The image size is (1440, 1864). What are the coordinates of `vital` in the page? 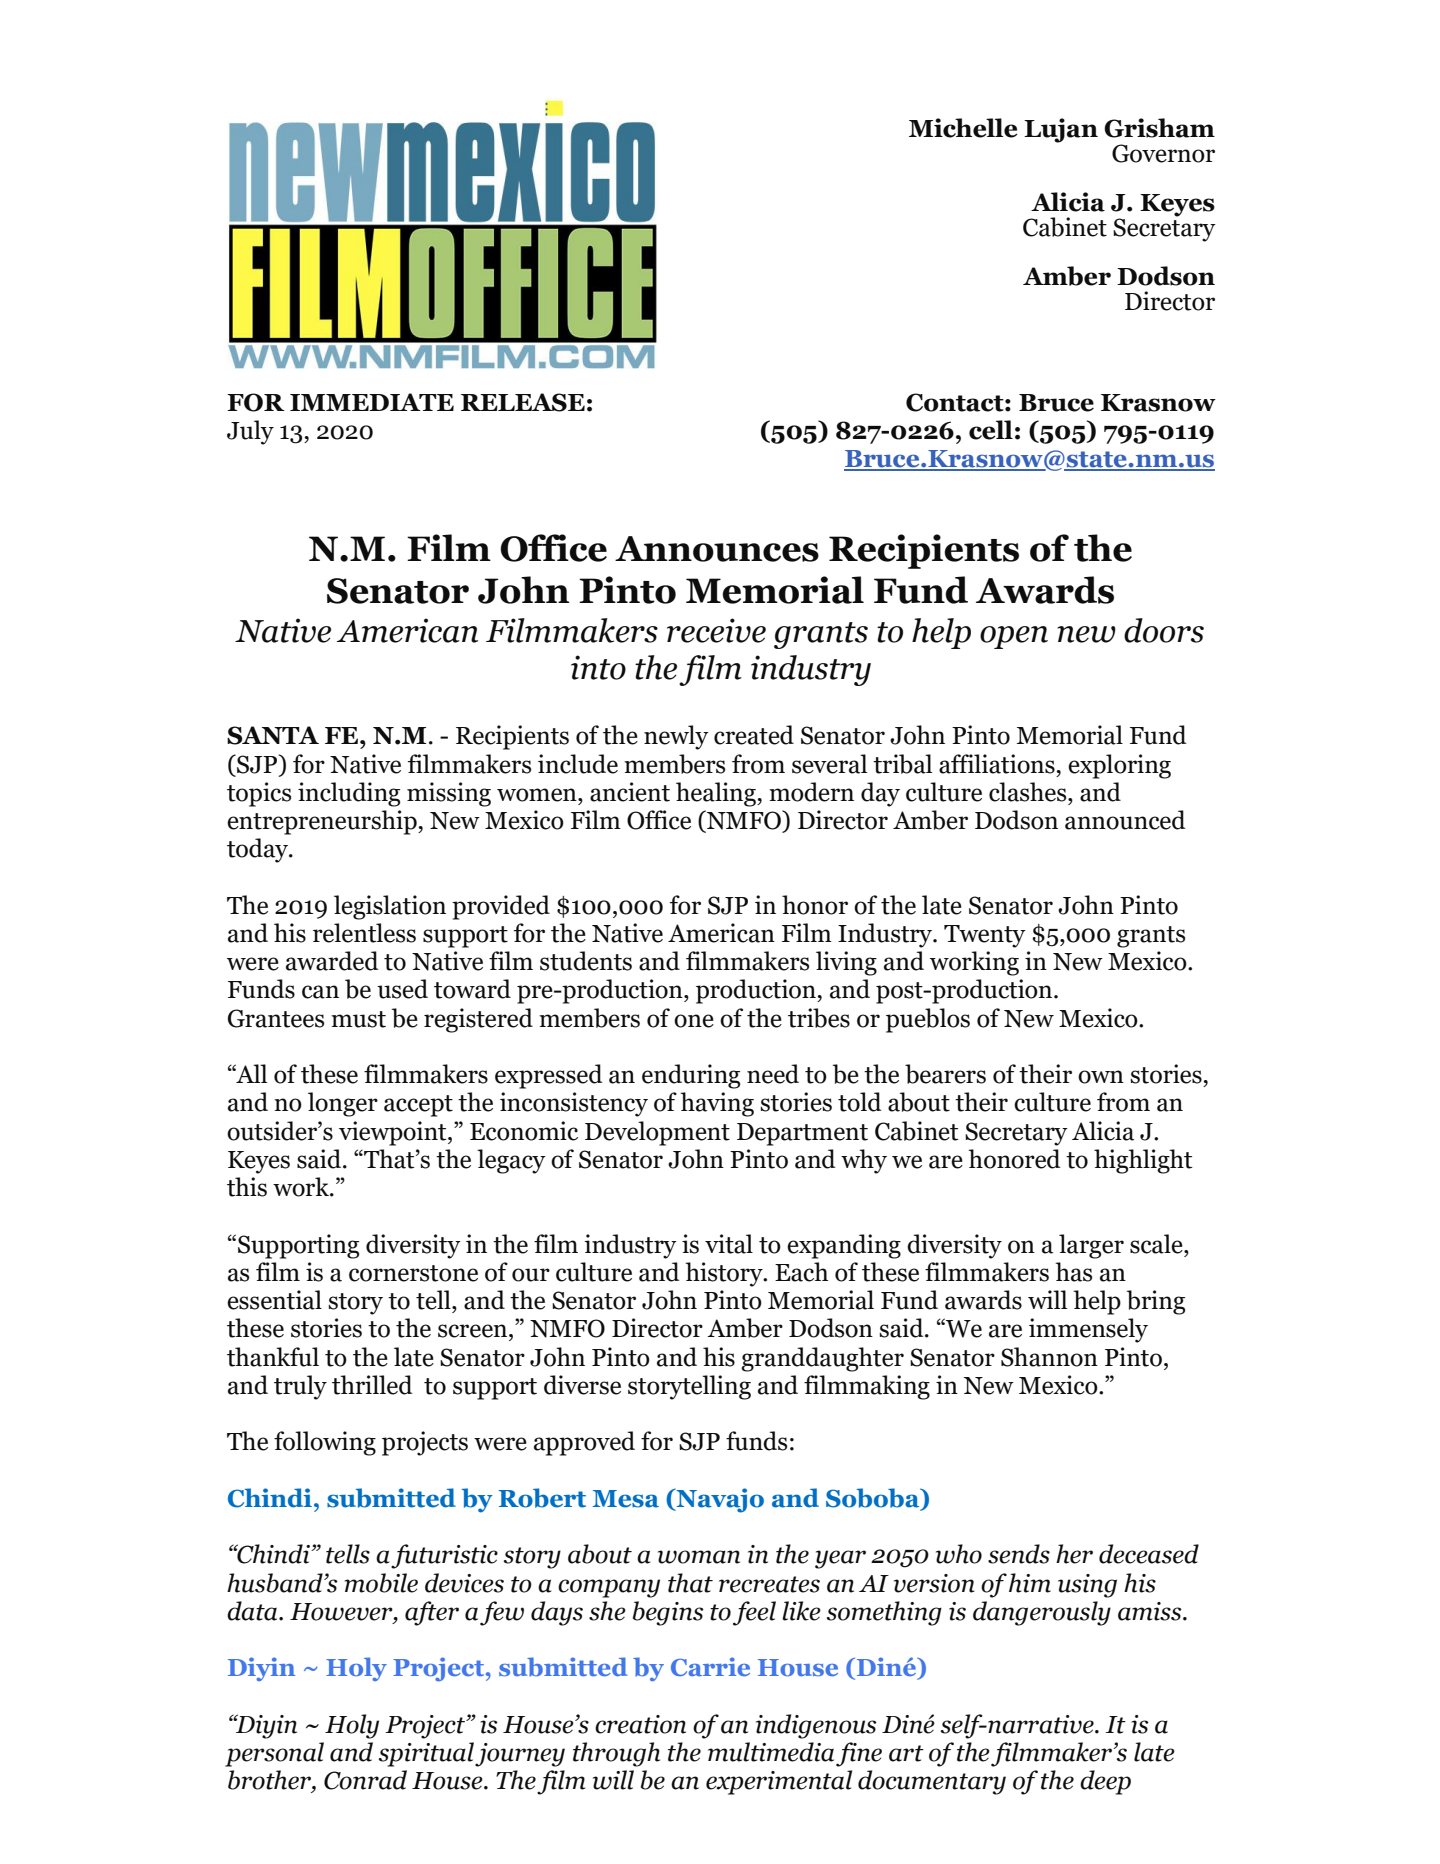 It's located at (729, 1244).
